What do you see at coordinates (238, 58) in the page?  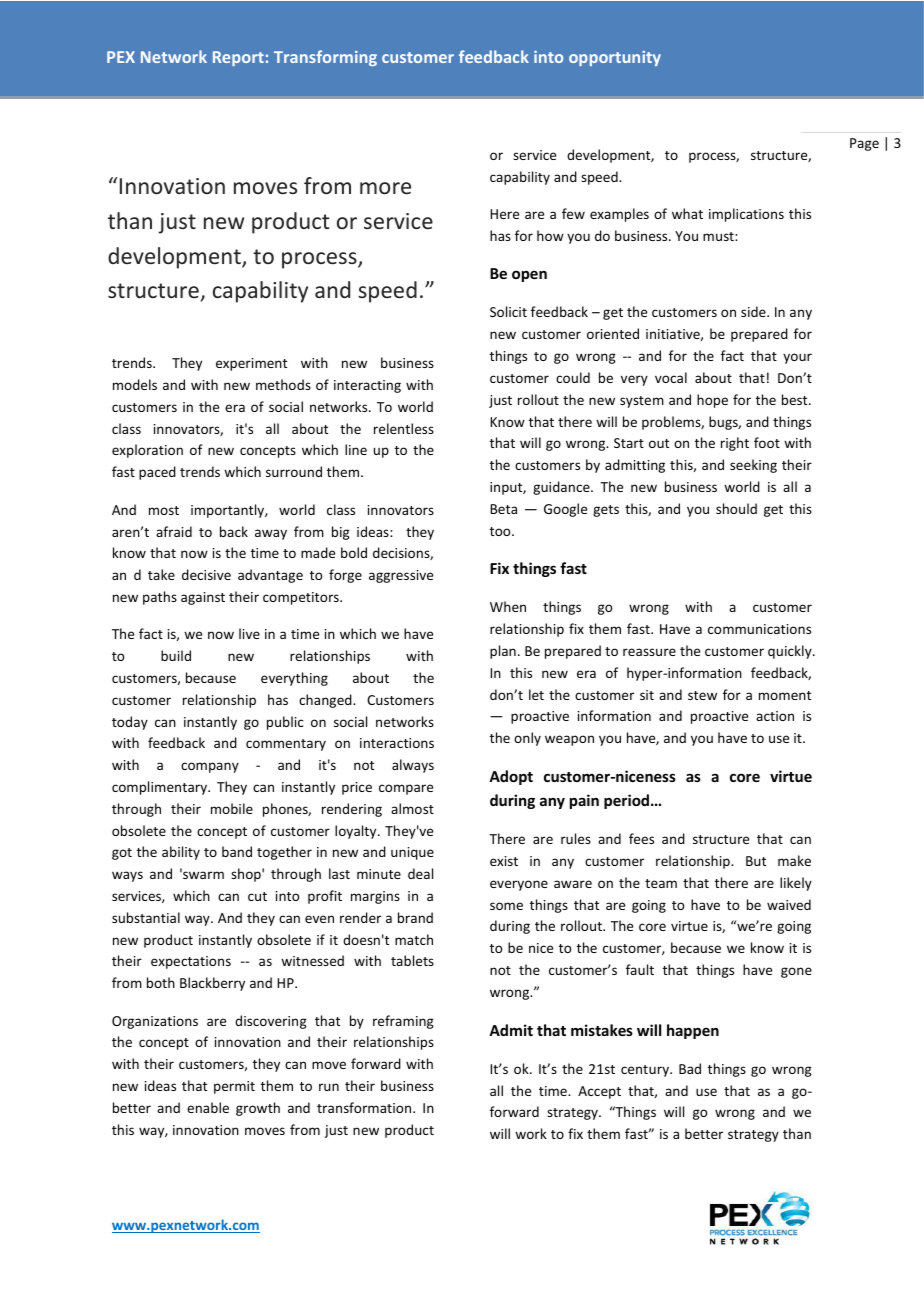 I see `Report` at bounding box center [238, 58].
